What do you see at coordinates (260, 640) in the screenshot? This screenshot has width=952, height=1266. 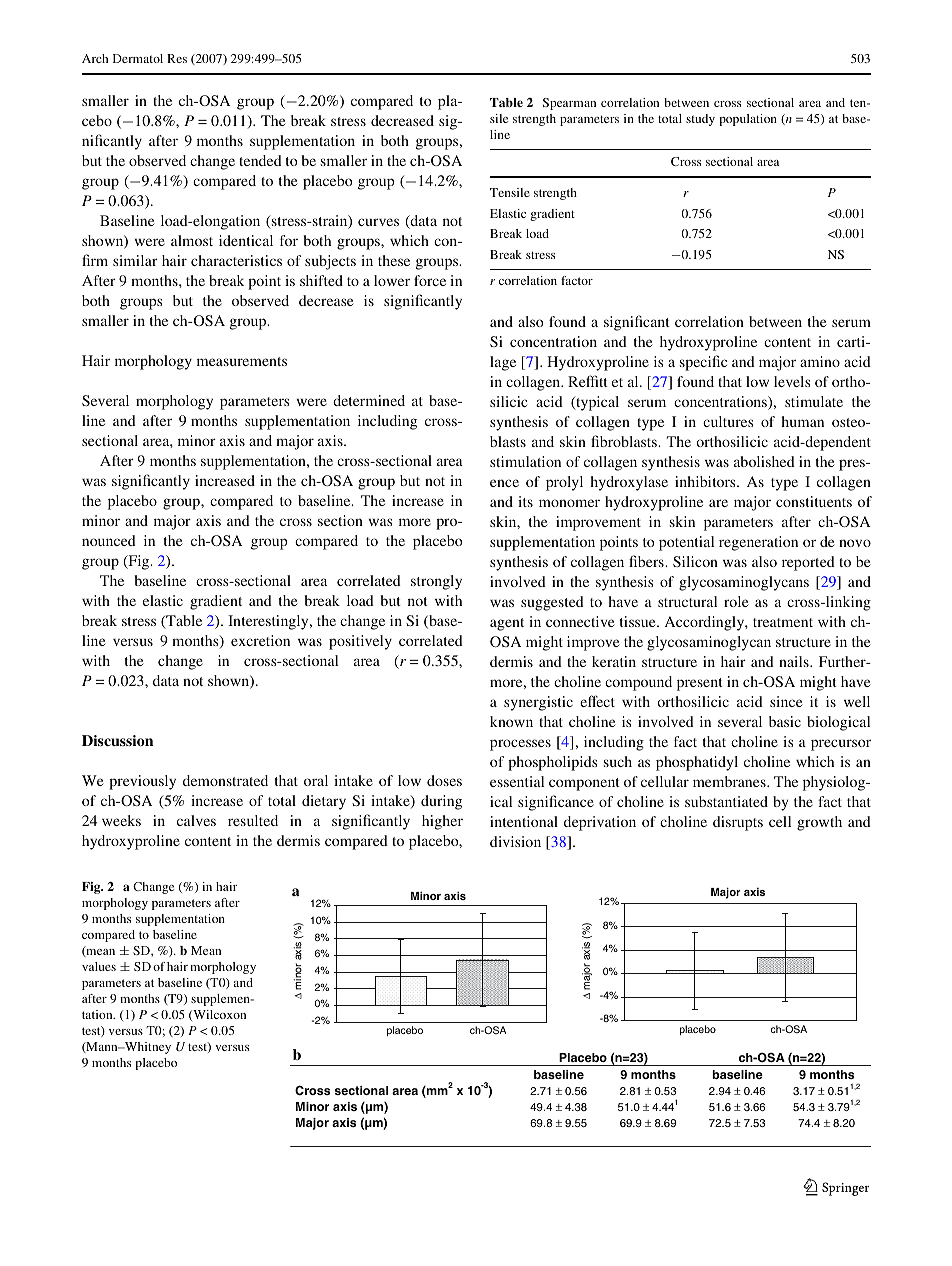 I see `excretion` at bounding box center [260, 640].
